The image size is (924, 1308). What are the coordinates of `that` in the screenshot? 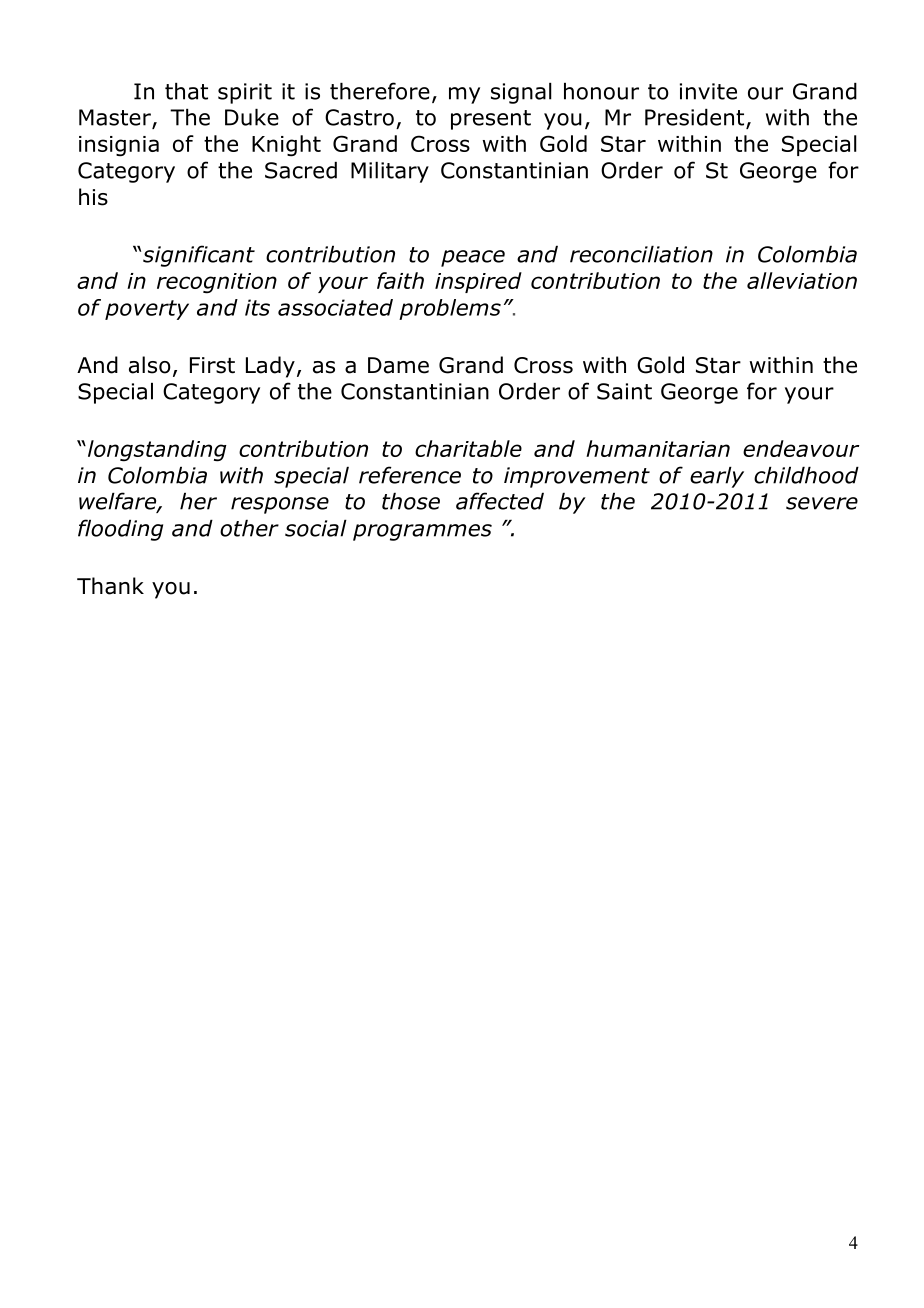 It's located at (186, 91).
